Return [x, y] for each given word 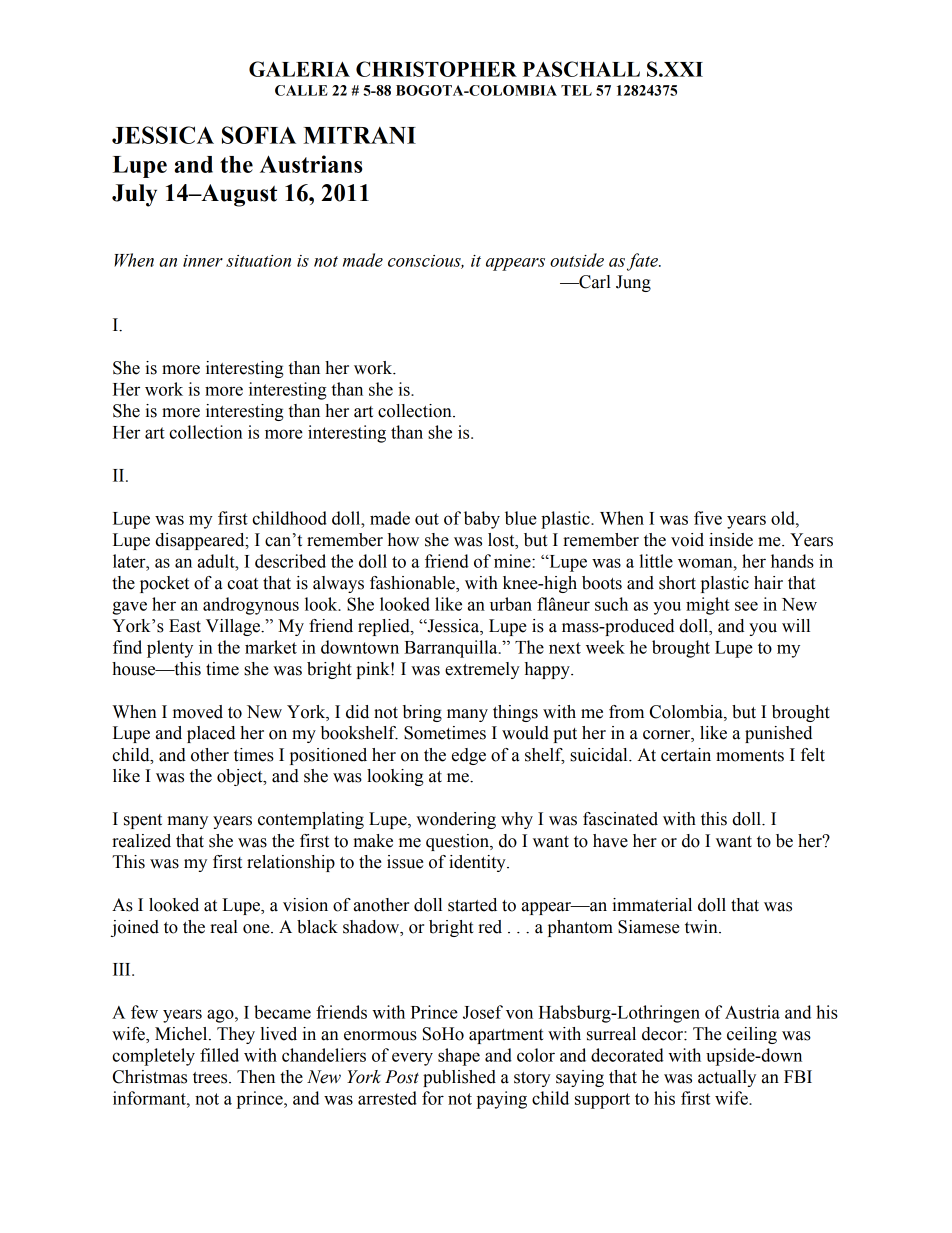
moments [750, 756]
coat [242, 584]
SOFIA [259, 135]
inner [203, 261]
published [459, 1078]
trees [211, 1078]
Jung [633, 283]
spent [143, 821]
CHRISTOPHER [436, 69]
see [746, 606]
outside [577, 260]
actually [727, 1078]
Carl [594, 282]
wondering [456, 820]
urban [511, 604]
